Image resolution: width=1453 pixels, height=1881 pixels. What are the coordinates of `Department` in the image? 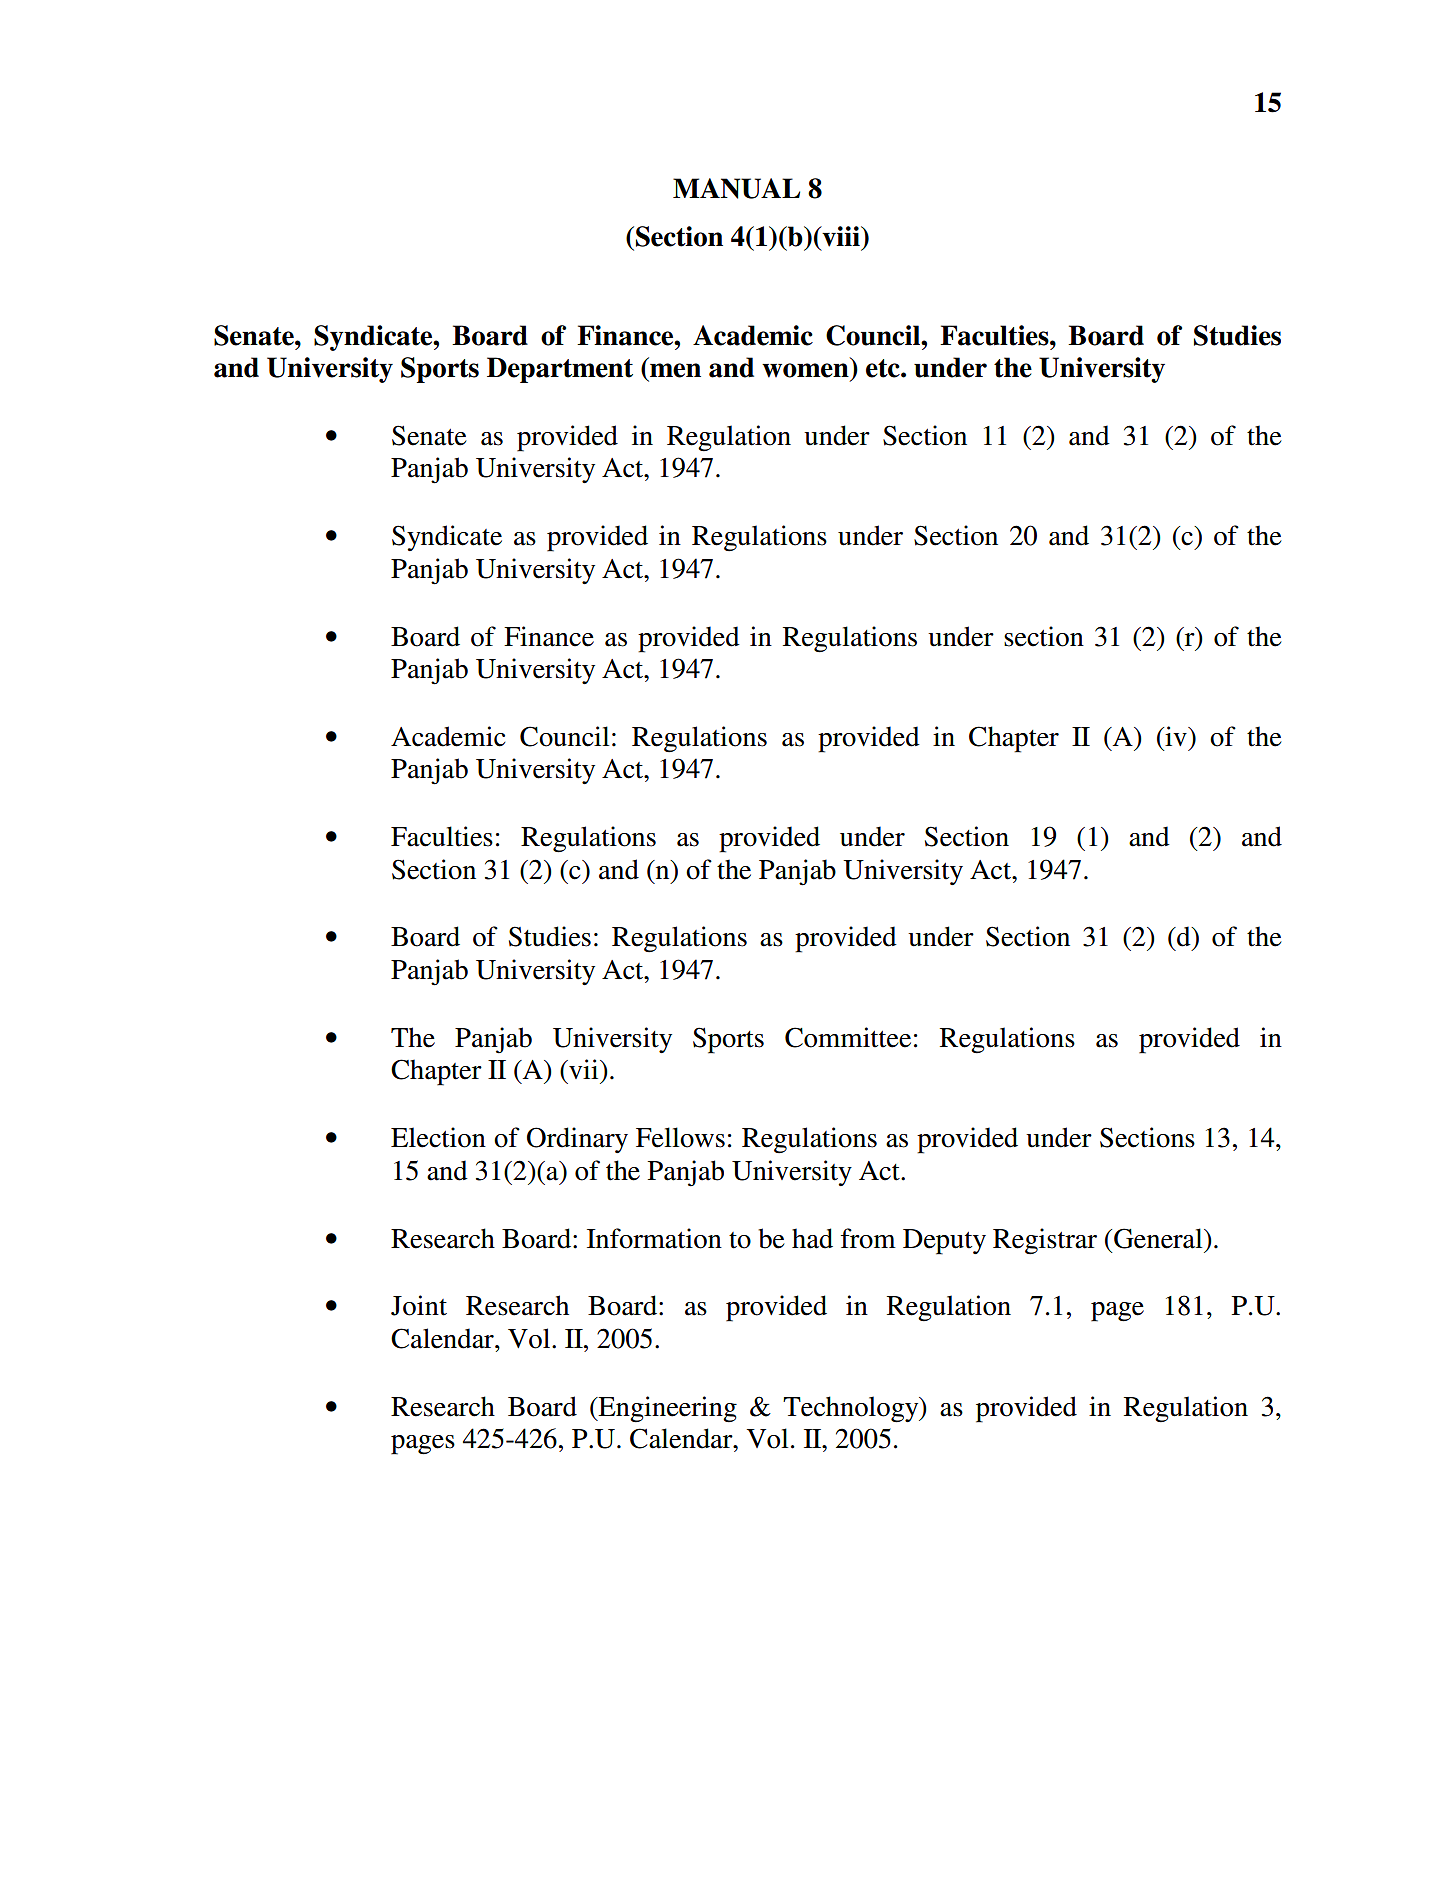 It's located at (560, 370).
